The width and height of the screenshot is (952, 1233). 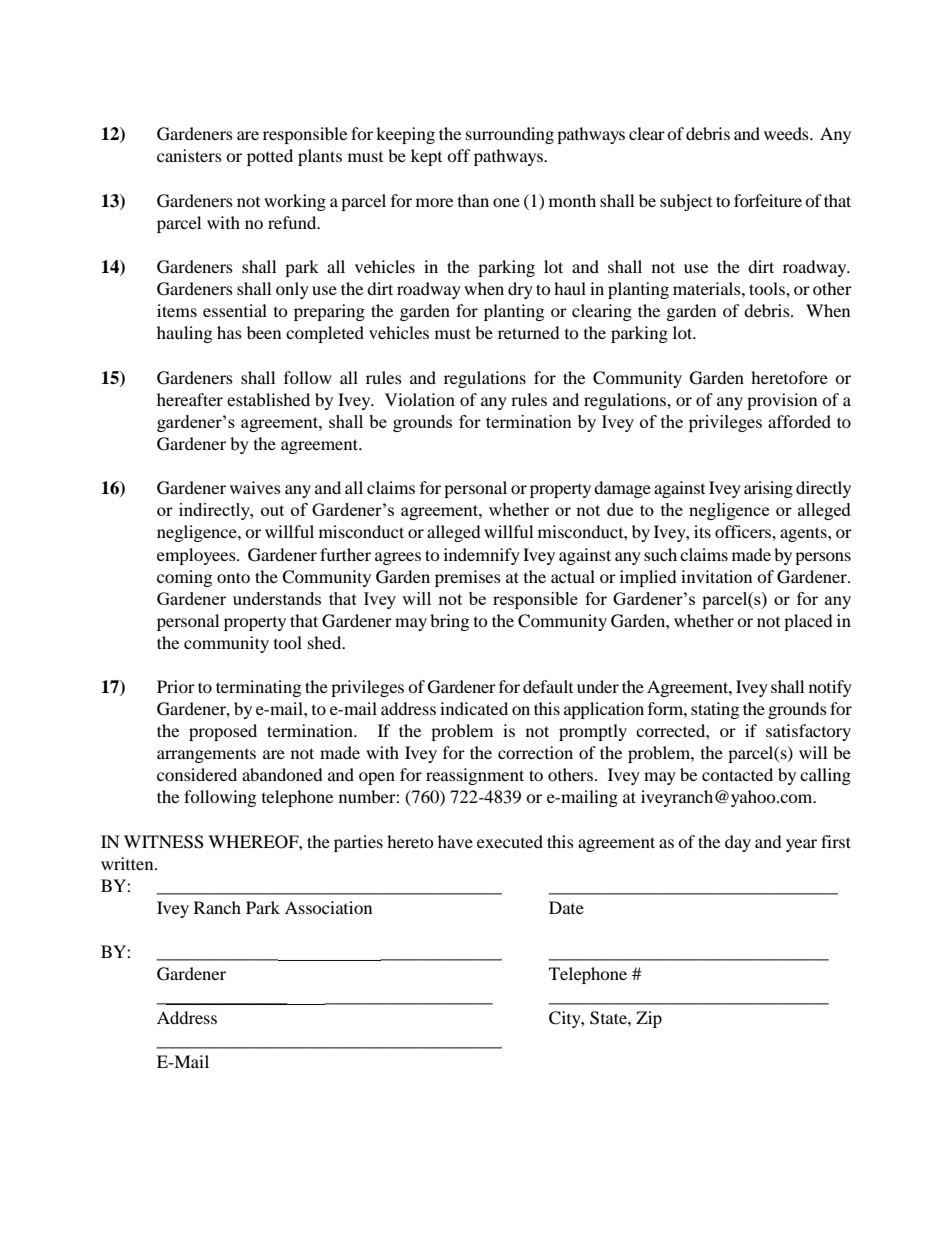 I want to click on Association, so click(x=328, y=907).
